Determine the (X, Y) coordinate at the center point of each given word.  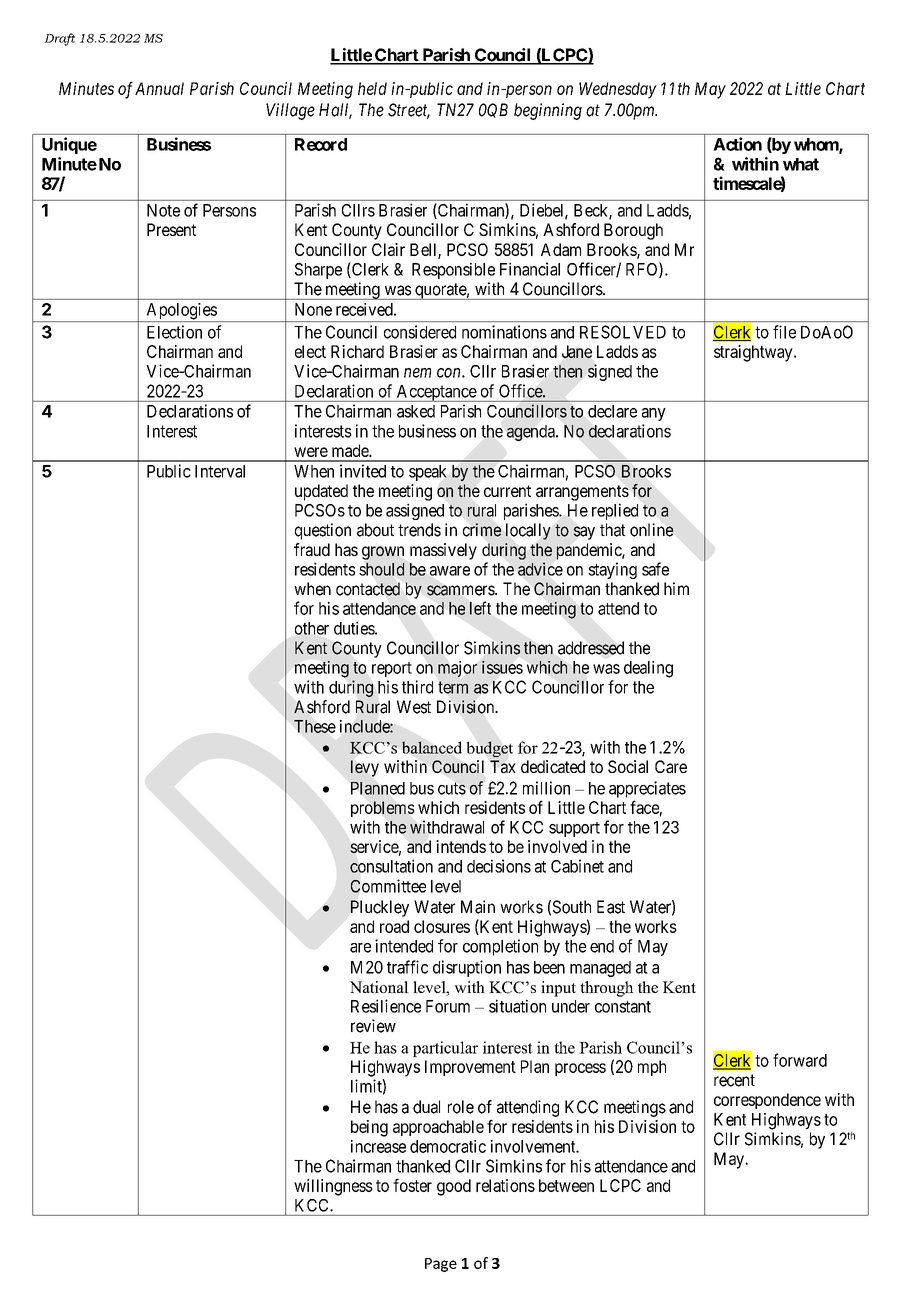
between (566, 1185)
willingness (333, 1187)
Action (737, 144)
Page (441, 1265)
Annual (159, 88)
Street (409, 111)
